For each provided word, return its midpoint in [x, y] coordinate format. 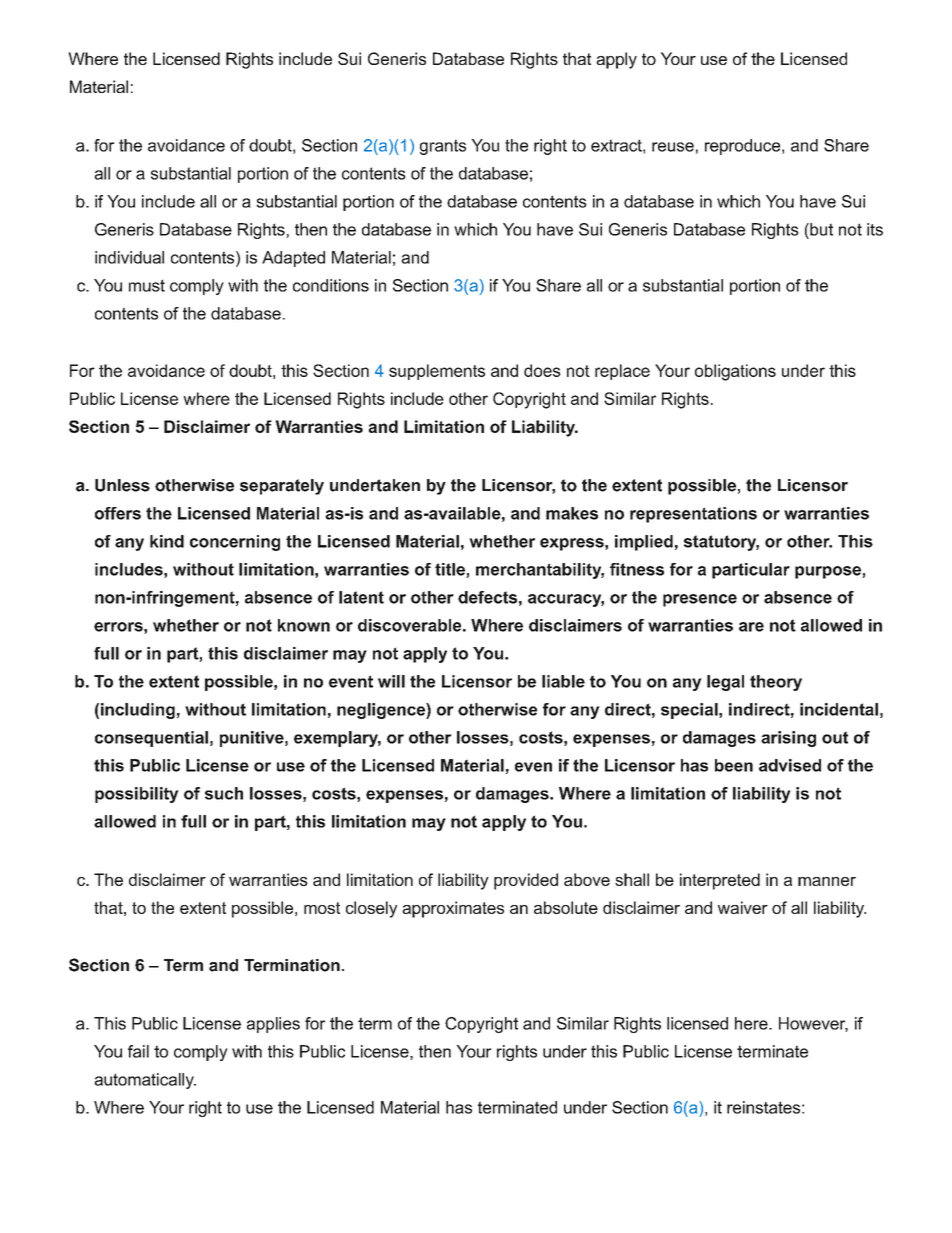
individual [129, 257]
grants [443, 147]
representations [693, 515]
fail [138, 1051]
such [224, 793]
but [820, 229]
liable [563, 681]
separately [282, 487]
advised [790, 765]
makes [572, 513]
